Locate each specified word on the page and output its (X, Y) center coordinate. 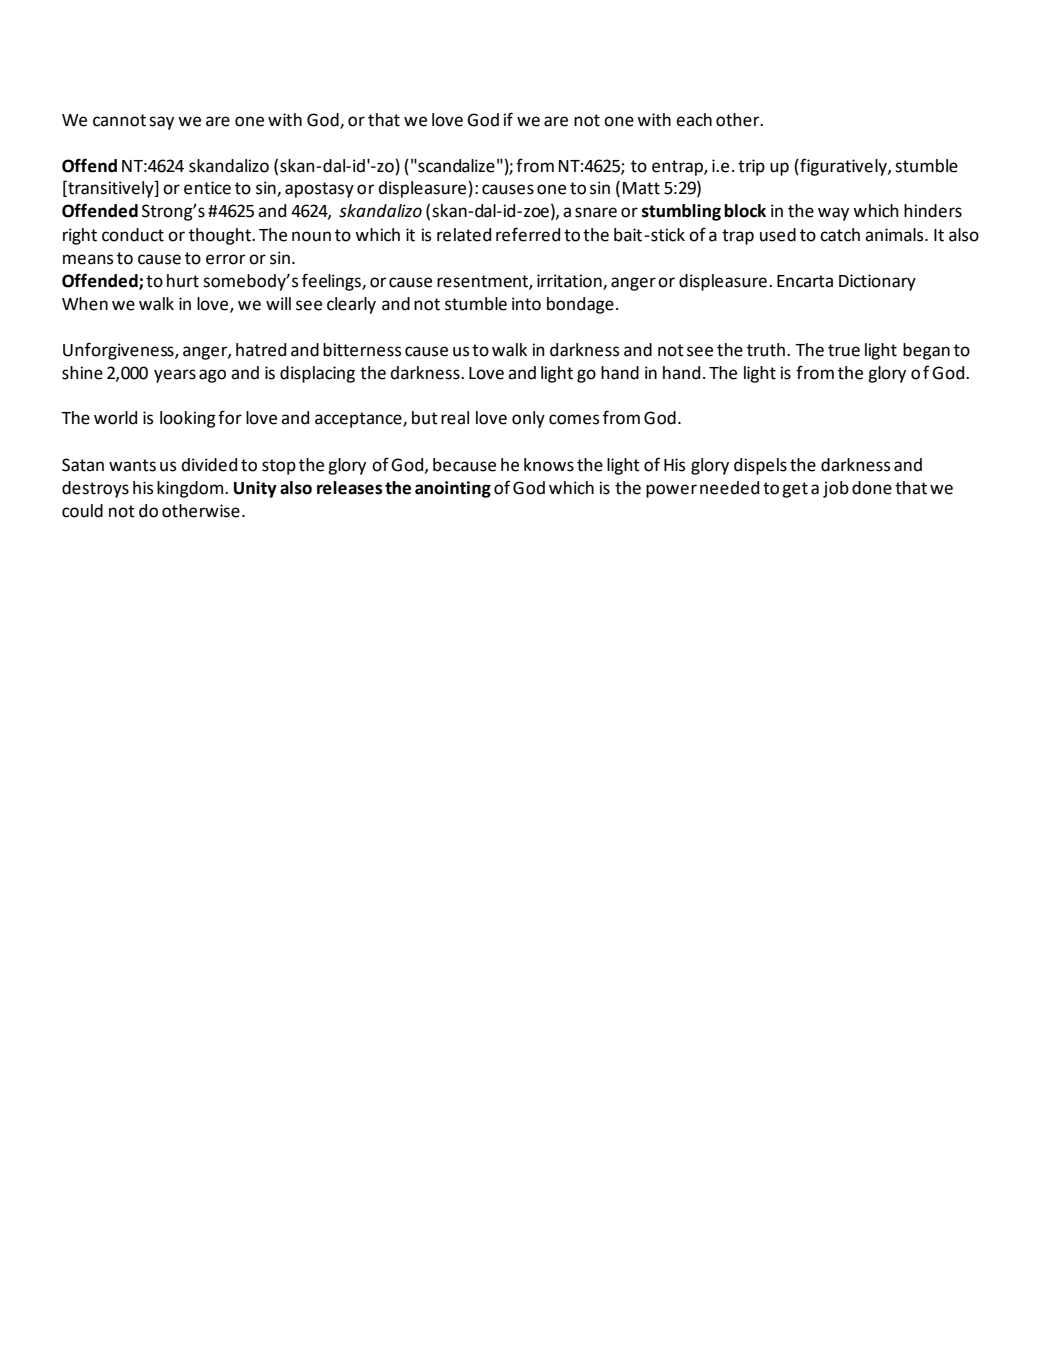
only (528, 419)
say (161, 123)
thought (221, 236)
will (278, 303)
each (694, 120)
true (844, 350)
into (526, 304)
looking (188, 419)
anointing (453, 489)
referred (528, 234)
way (833, 214)
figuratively (843, 167)
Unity (255, 489)
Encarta (805, 281)
